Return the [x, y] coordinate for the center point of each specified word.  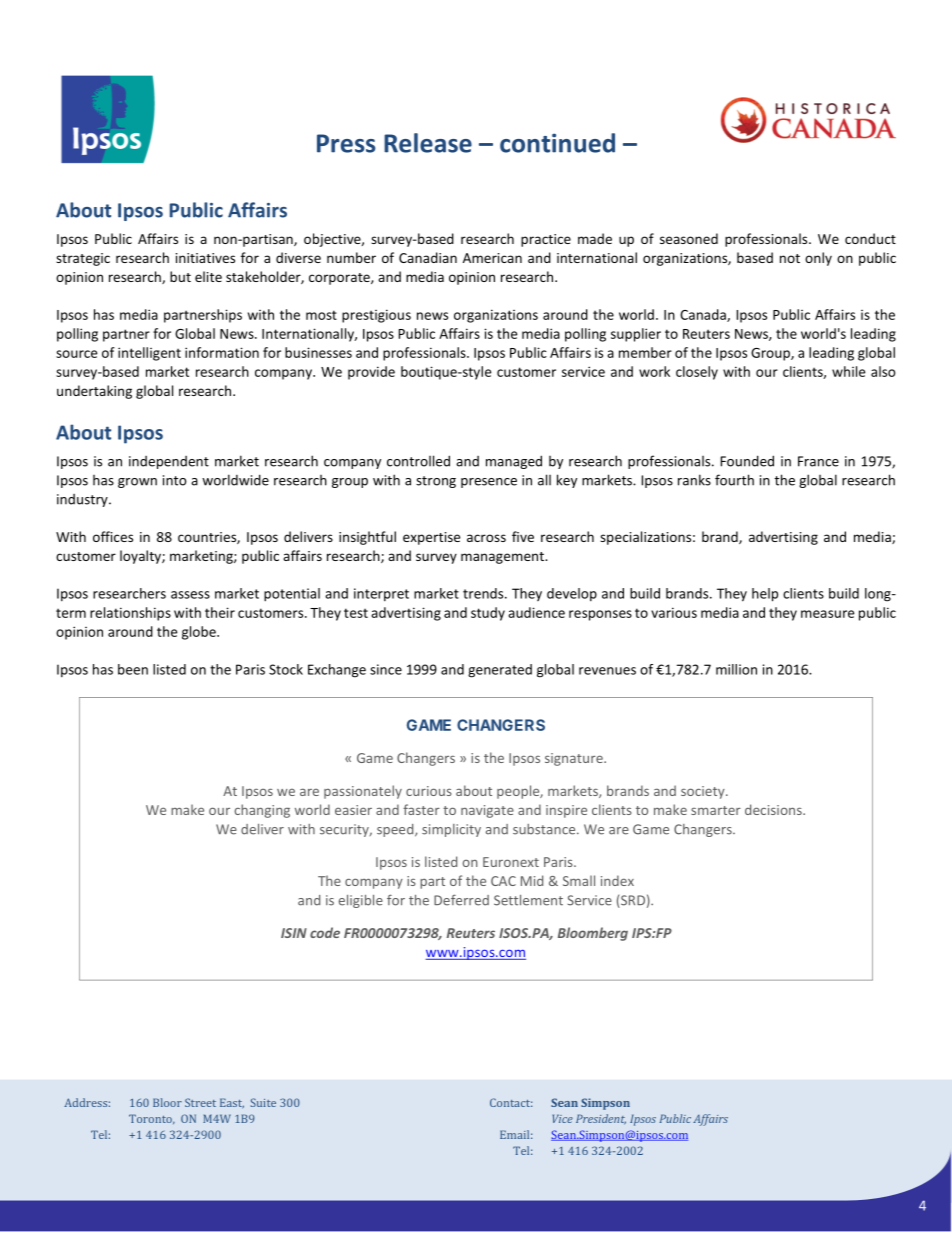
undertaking [94, 392]
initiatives [205, 258]
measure [827, 614]
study [488, 614]
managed [514, 462]
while [848, 371]
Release [428, 143]
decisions [774, 809]
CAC [503, 881]
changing [262, 811]
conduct [870, 238]
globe [200, 633]
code [325, 932]
